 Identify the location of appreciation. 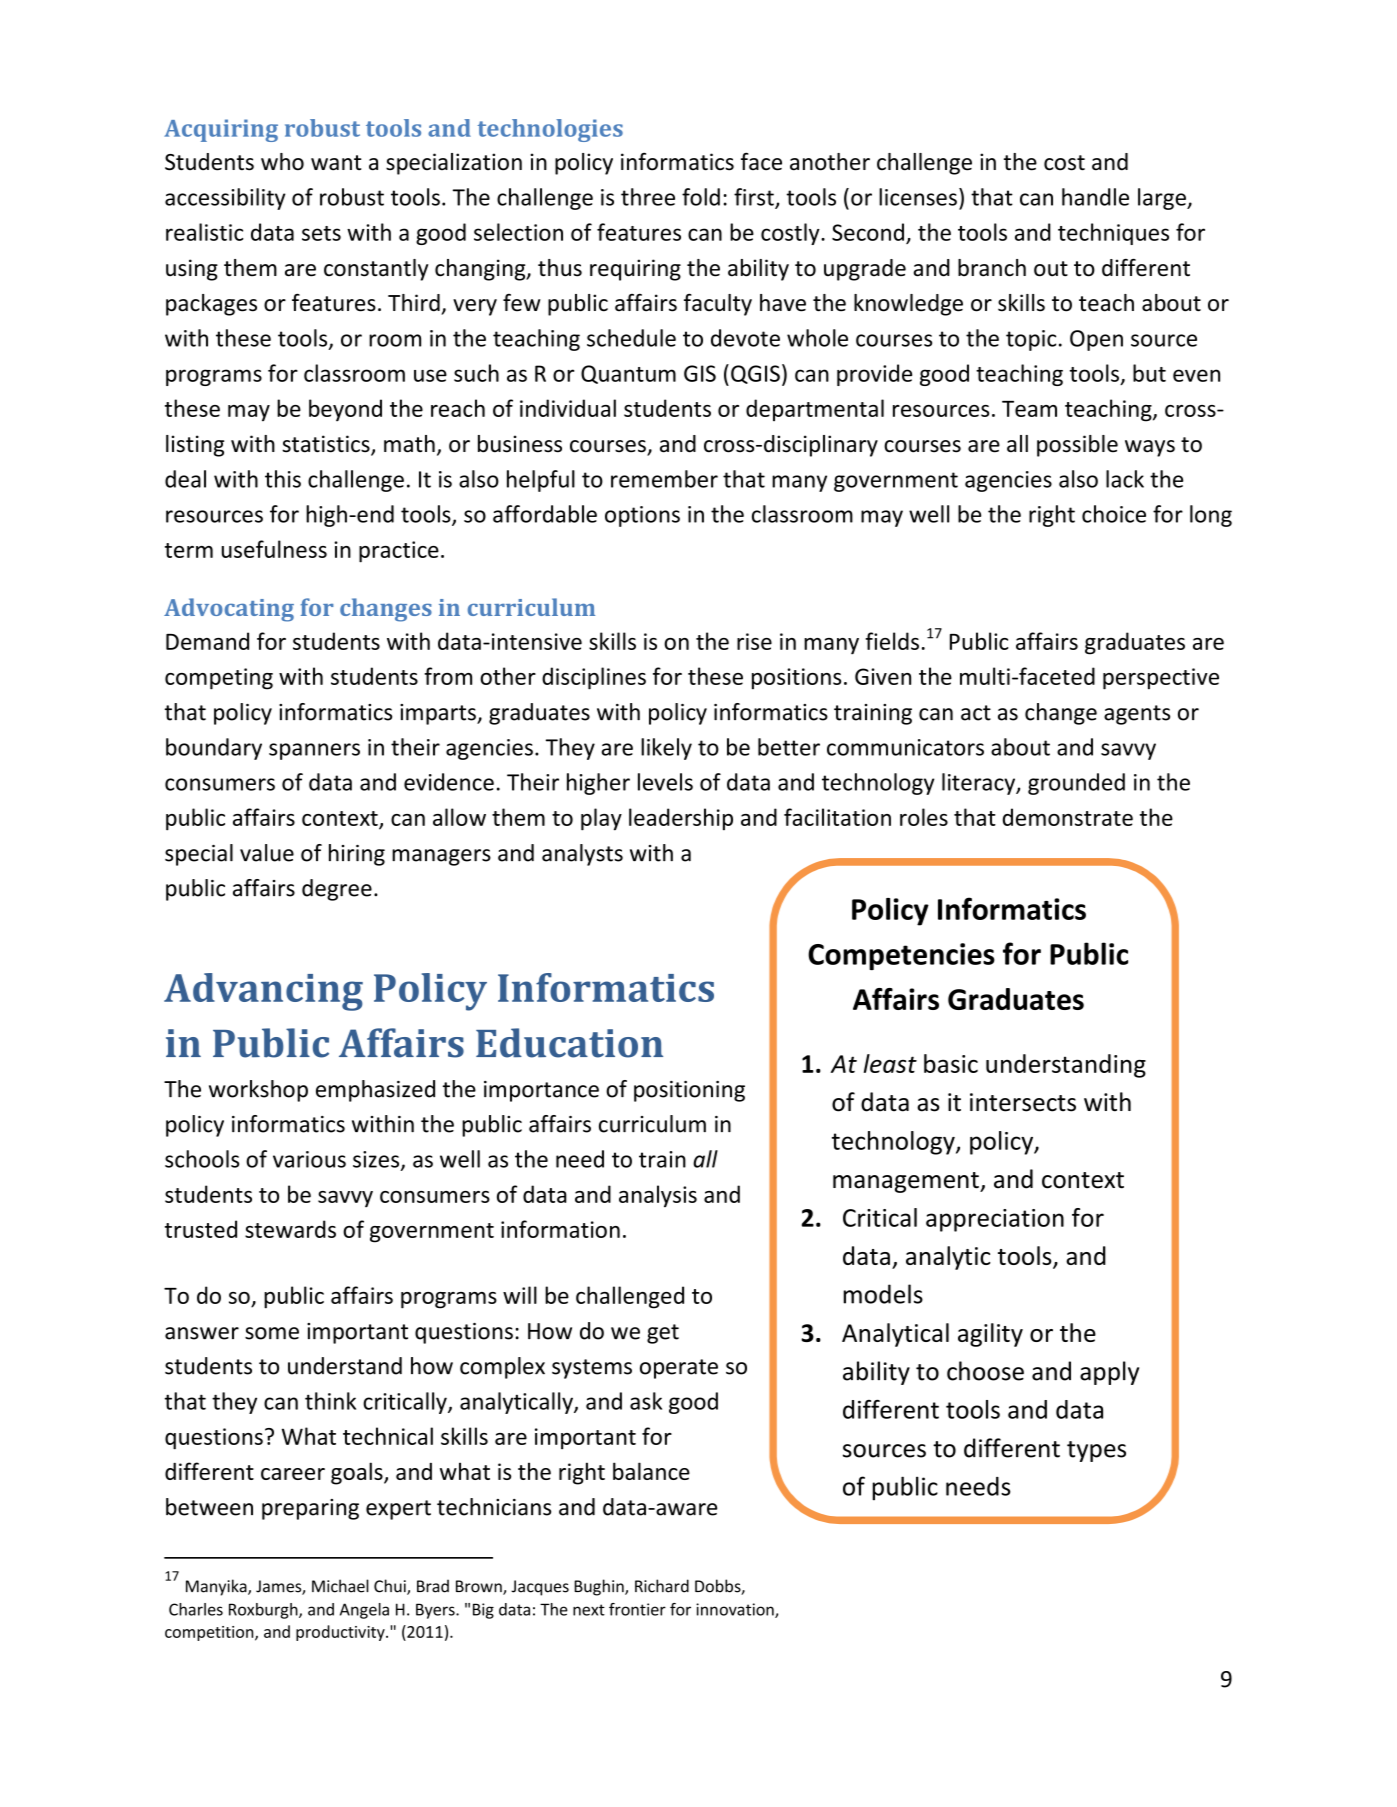
(995, 1220).
